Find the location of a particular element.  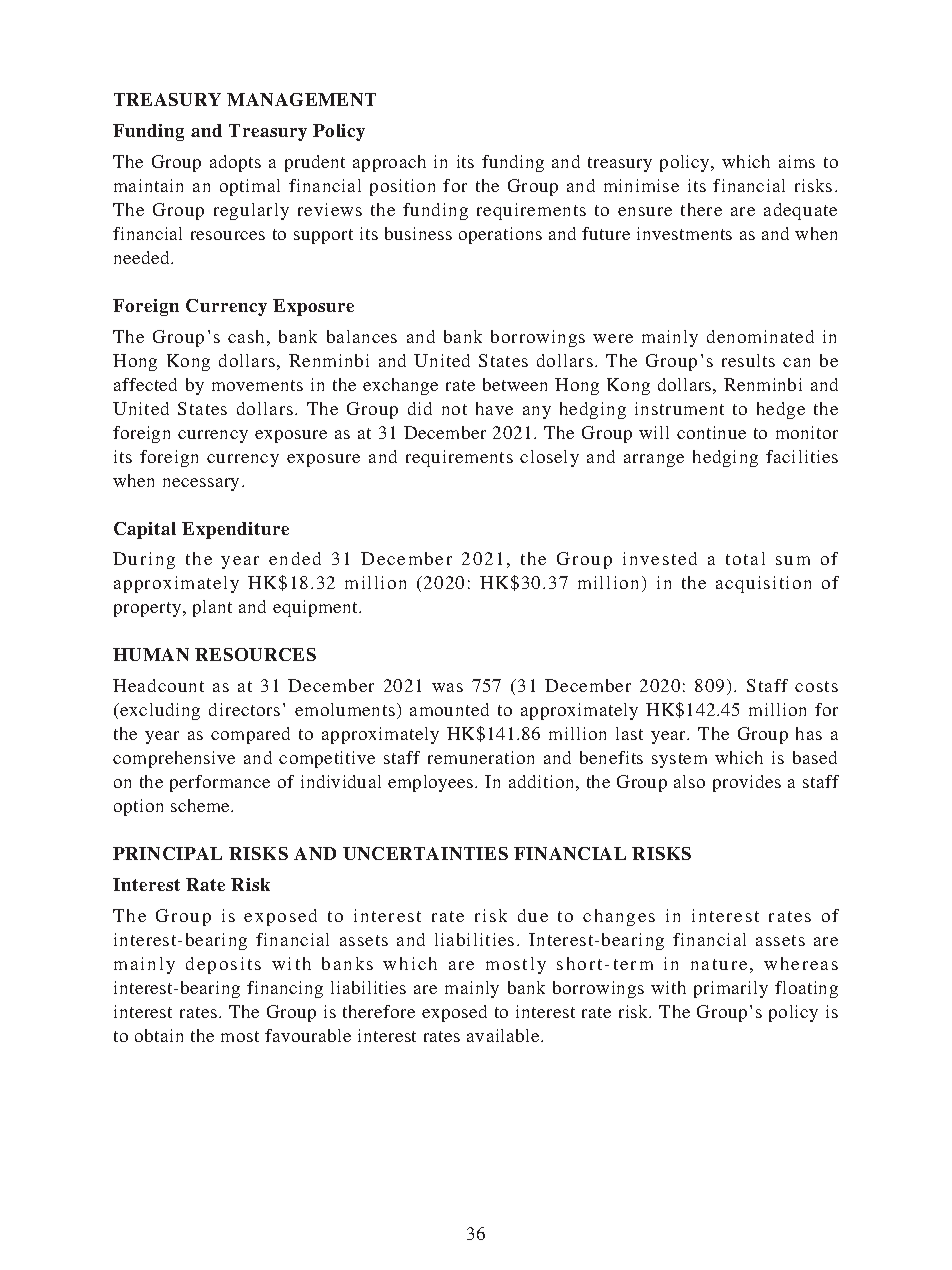

was is located at coordinates (447, 687).
